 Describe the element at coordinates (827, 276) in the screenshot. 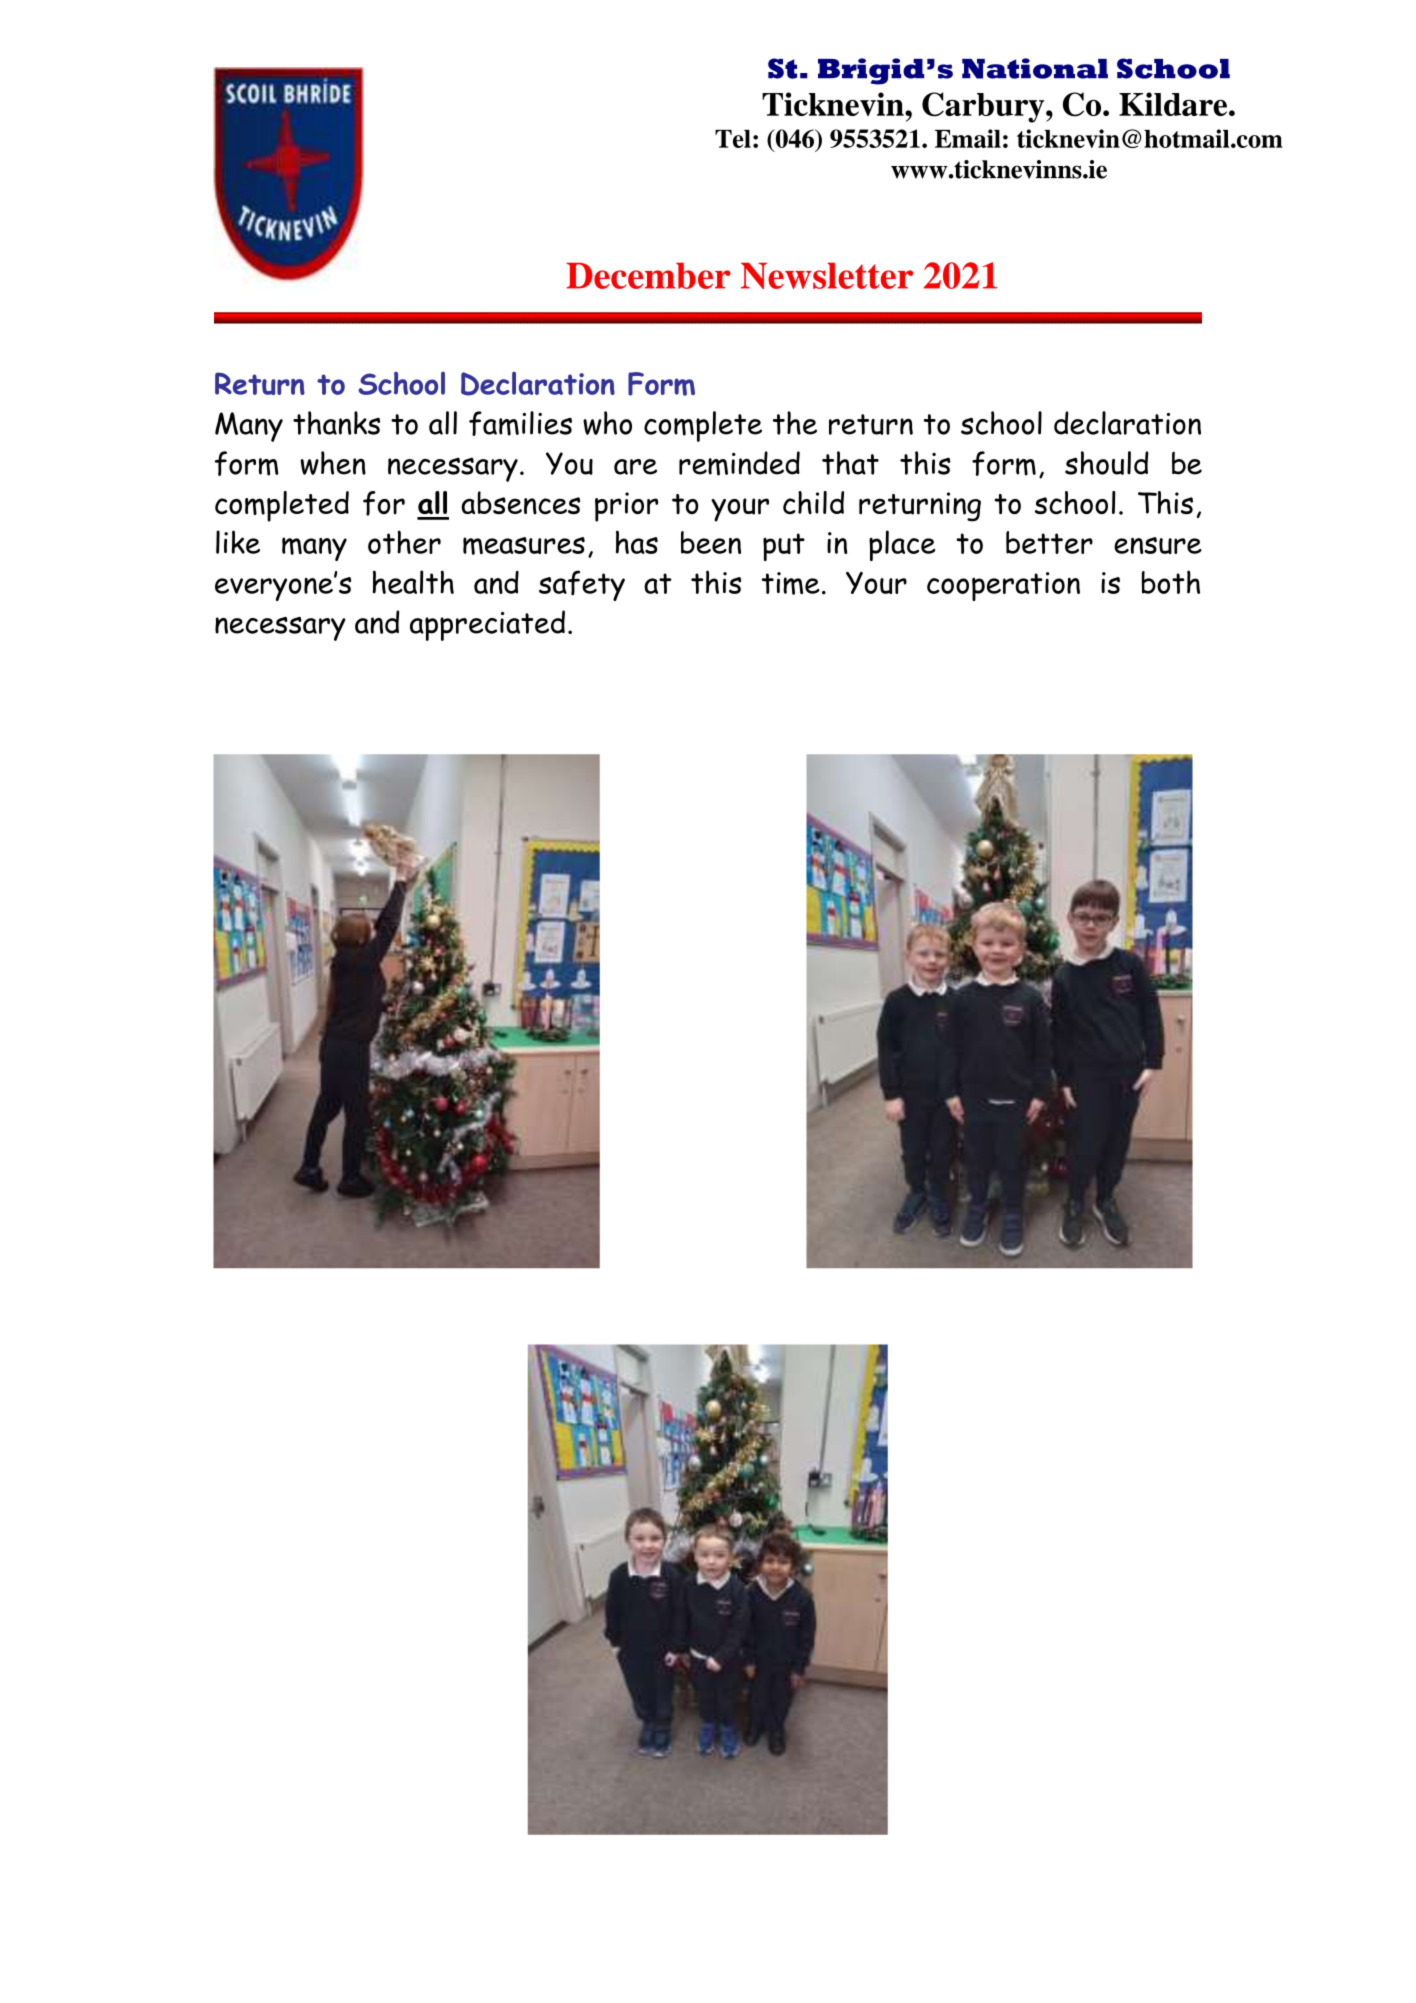

I see `Newsletter` at that location.
